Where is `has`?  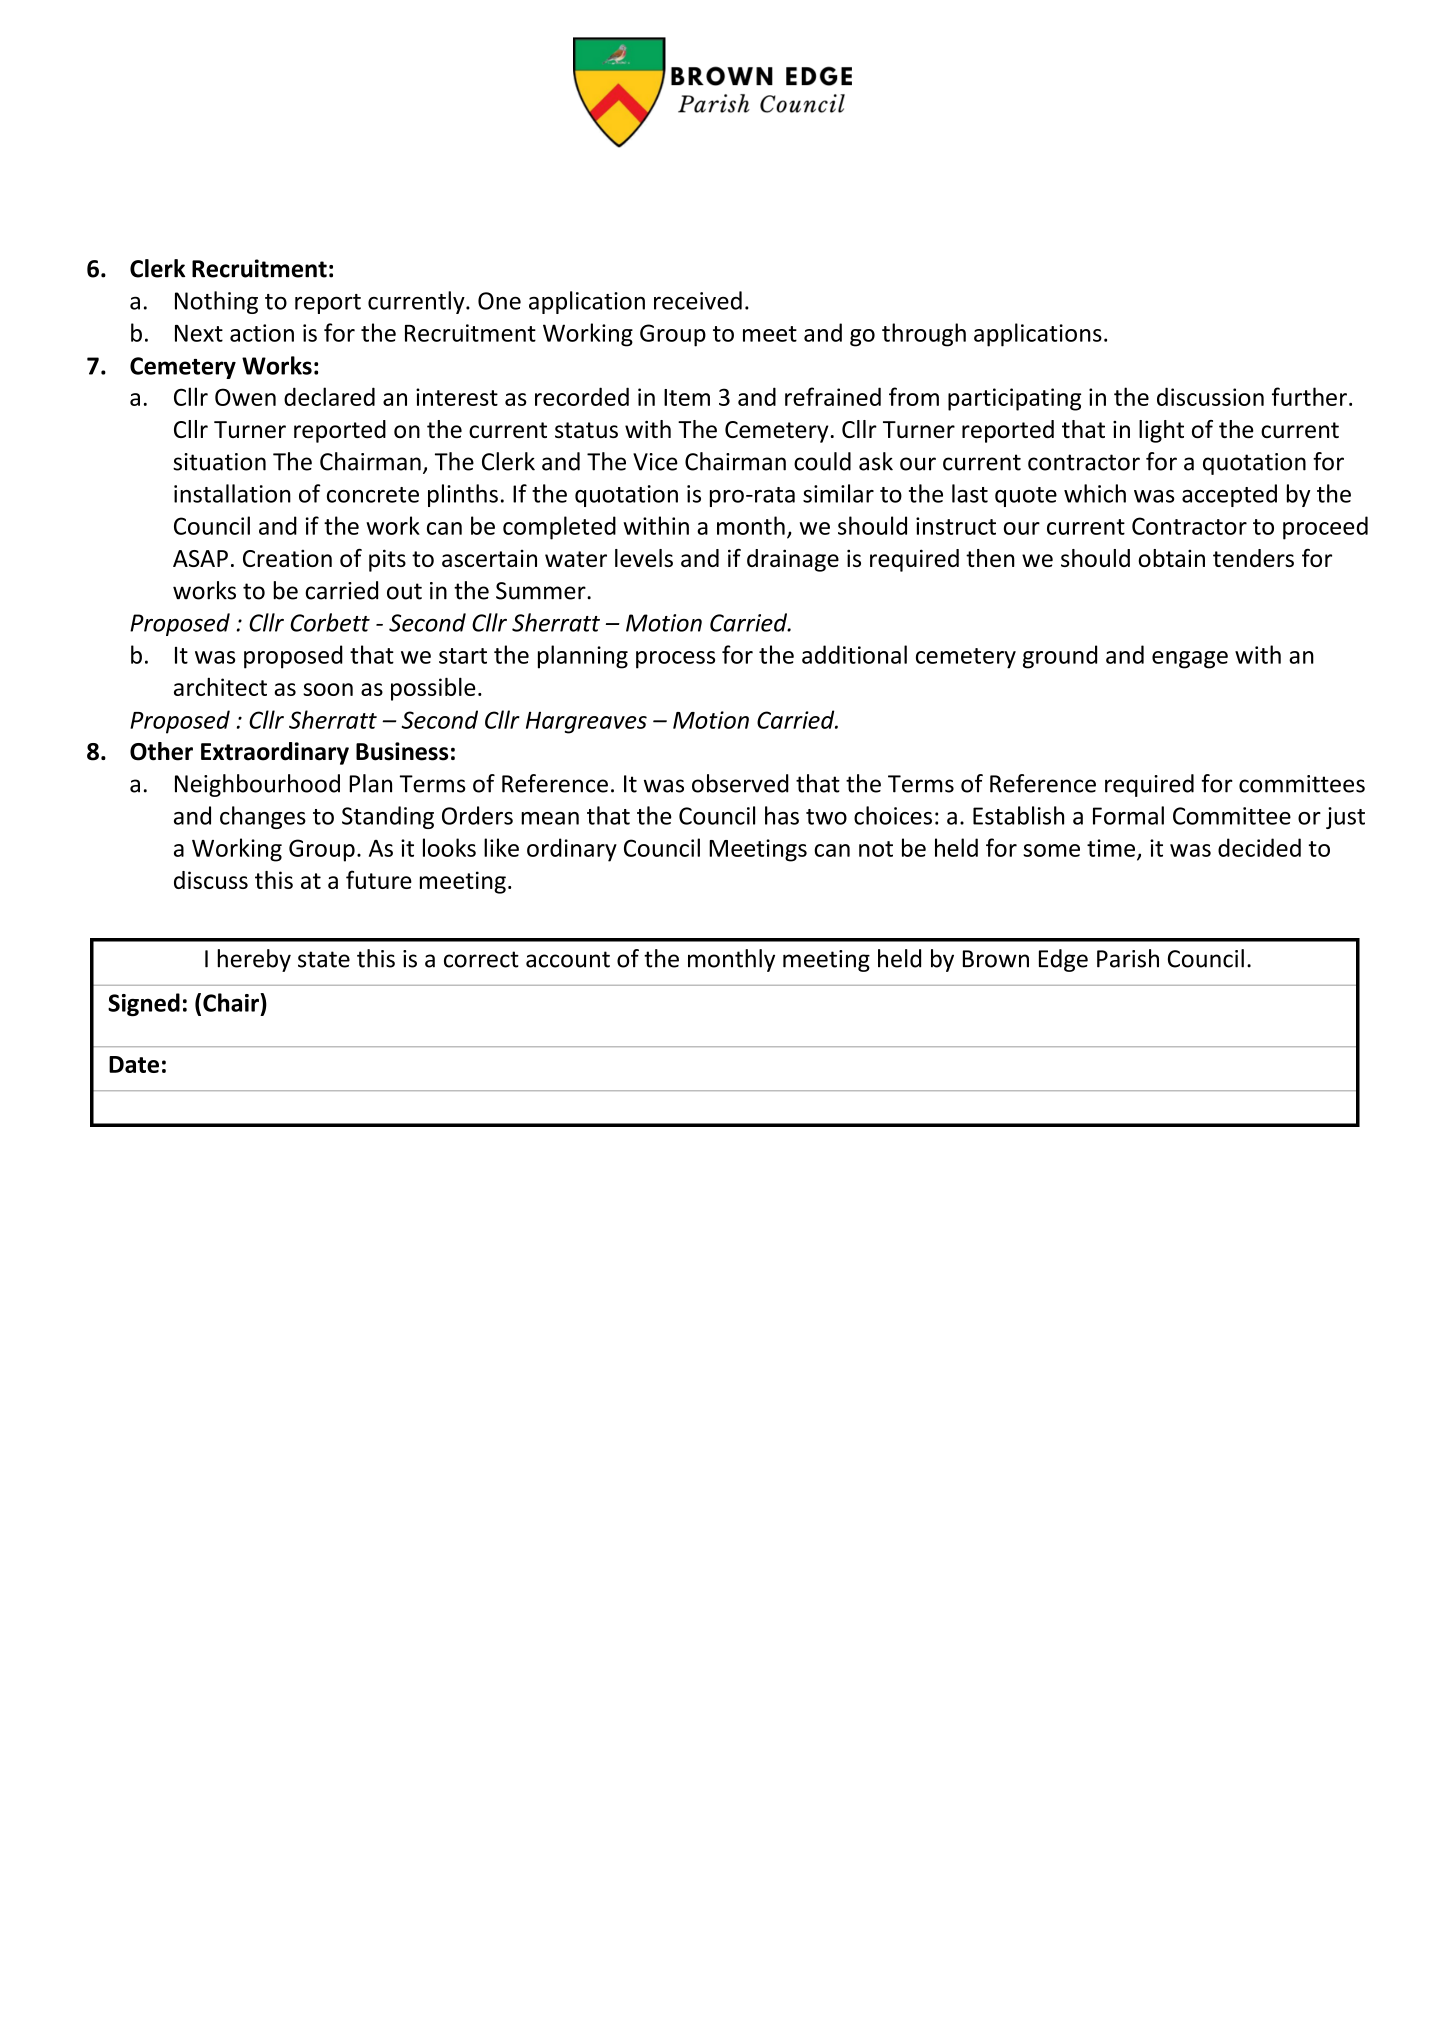
has is located at coordinates (782, 815).
